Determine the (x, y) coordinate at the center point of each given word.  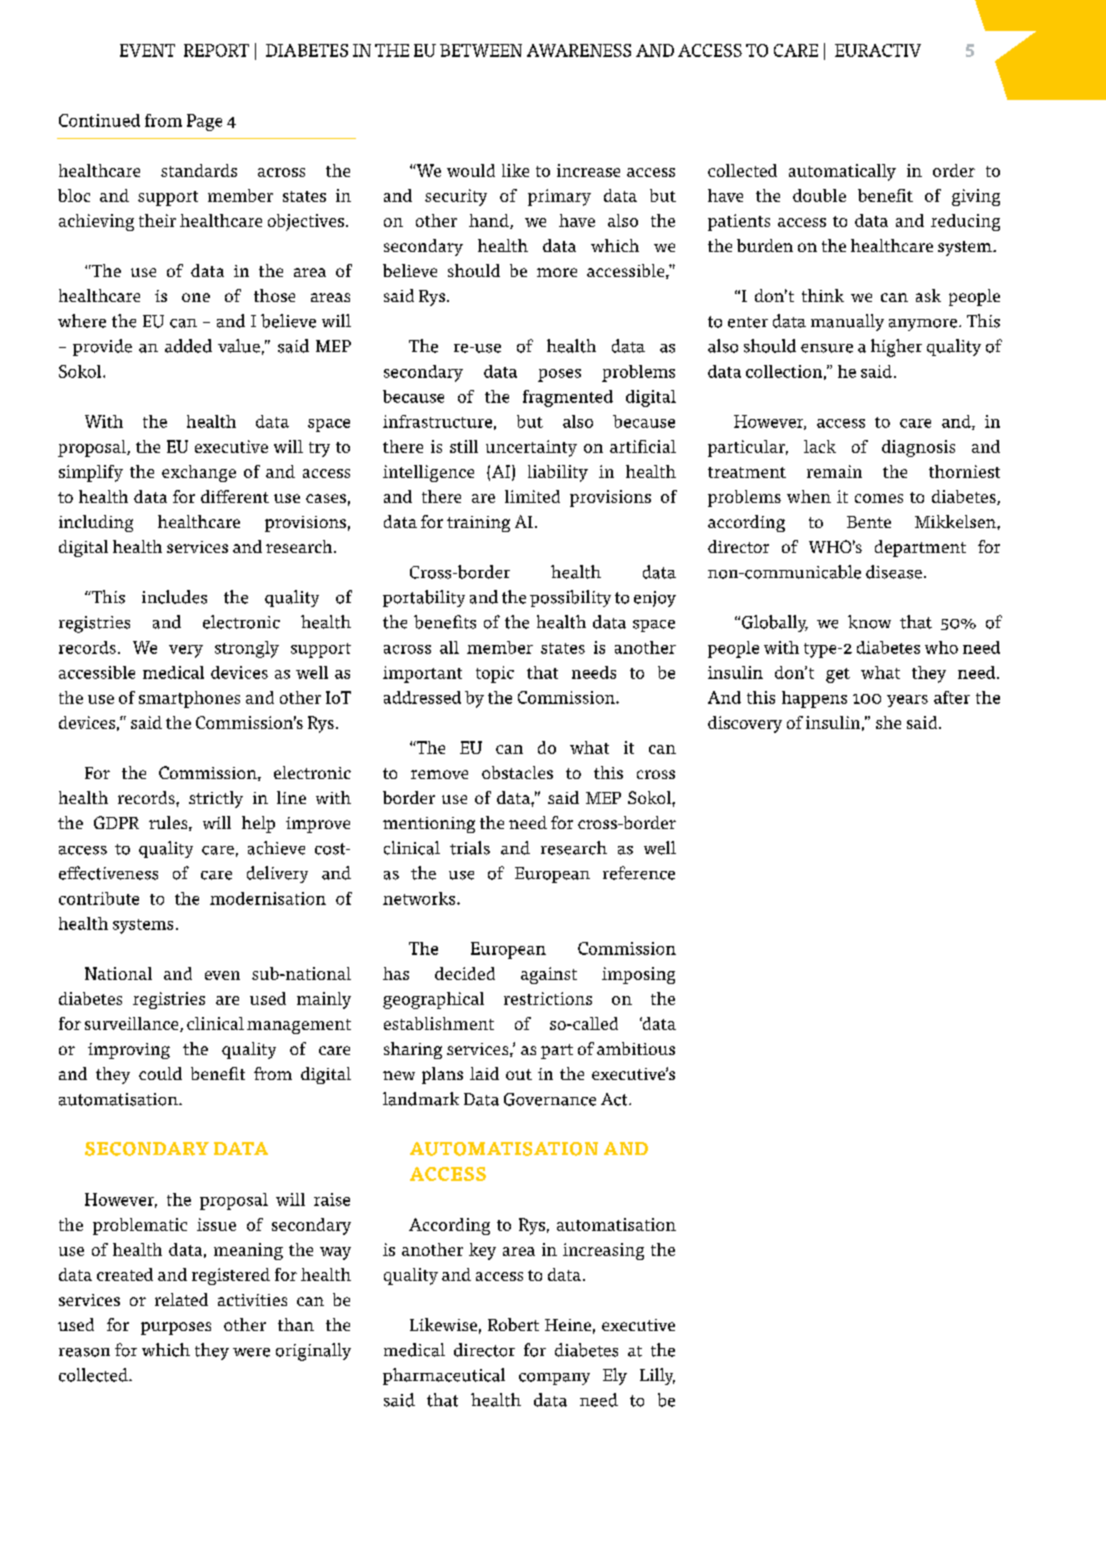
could (160, 1073)
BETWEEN (481, 50)
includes (174, 597)
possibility (570, 598)
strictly (216, 799)
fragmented (568, 398)
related (181, 1299)
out (519, 1074)
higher (896, 348)
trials (470, 848)
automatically (842, 172)
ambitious (636, 1048)
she (888, 722)
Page (204, 122)
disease (894, 572)
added (188, 346)
